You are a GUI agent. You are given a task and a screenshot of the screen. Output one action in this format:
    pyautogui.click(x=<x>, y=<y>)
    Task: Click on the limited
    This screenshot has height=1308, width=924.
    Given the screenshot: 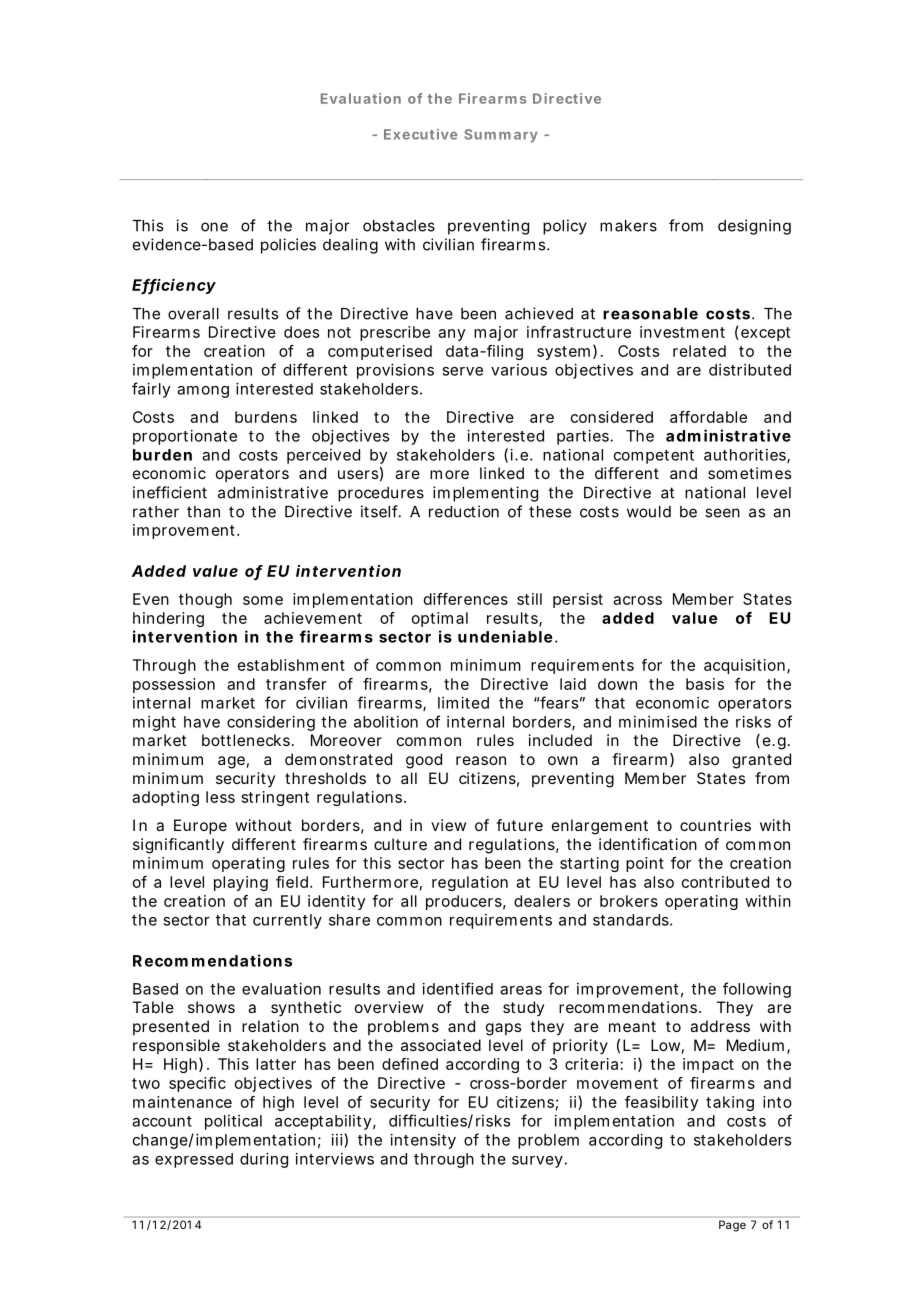 What is the action you would take?
    pyautogui.click(x=463, y=703)
